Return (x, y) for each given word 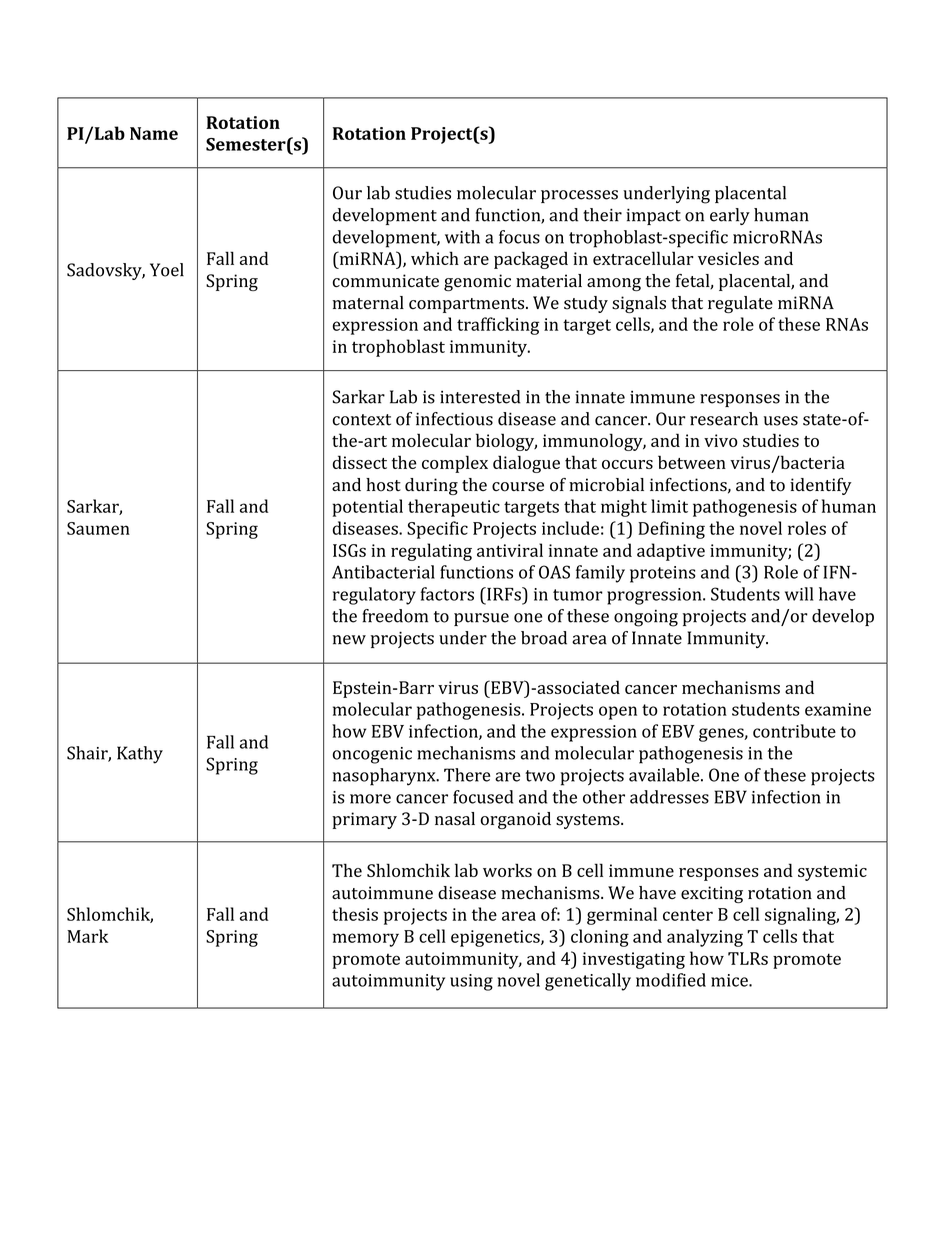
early (730, 216)
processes (579, 196)
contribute (794, 731)
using (471, 982)
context (362, 420)
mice (730, 980)
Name (154, 133)
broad (544, 638)
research (724, 419)
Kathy (140, 755)
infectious (454, 419)
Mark (87, 936)
